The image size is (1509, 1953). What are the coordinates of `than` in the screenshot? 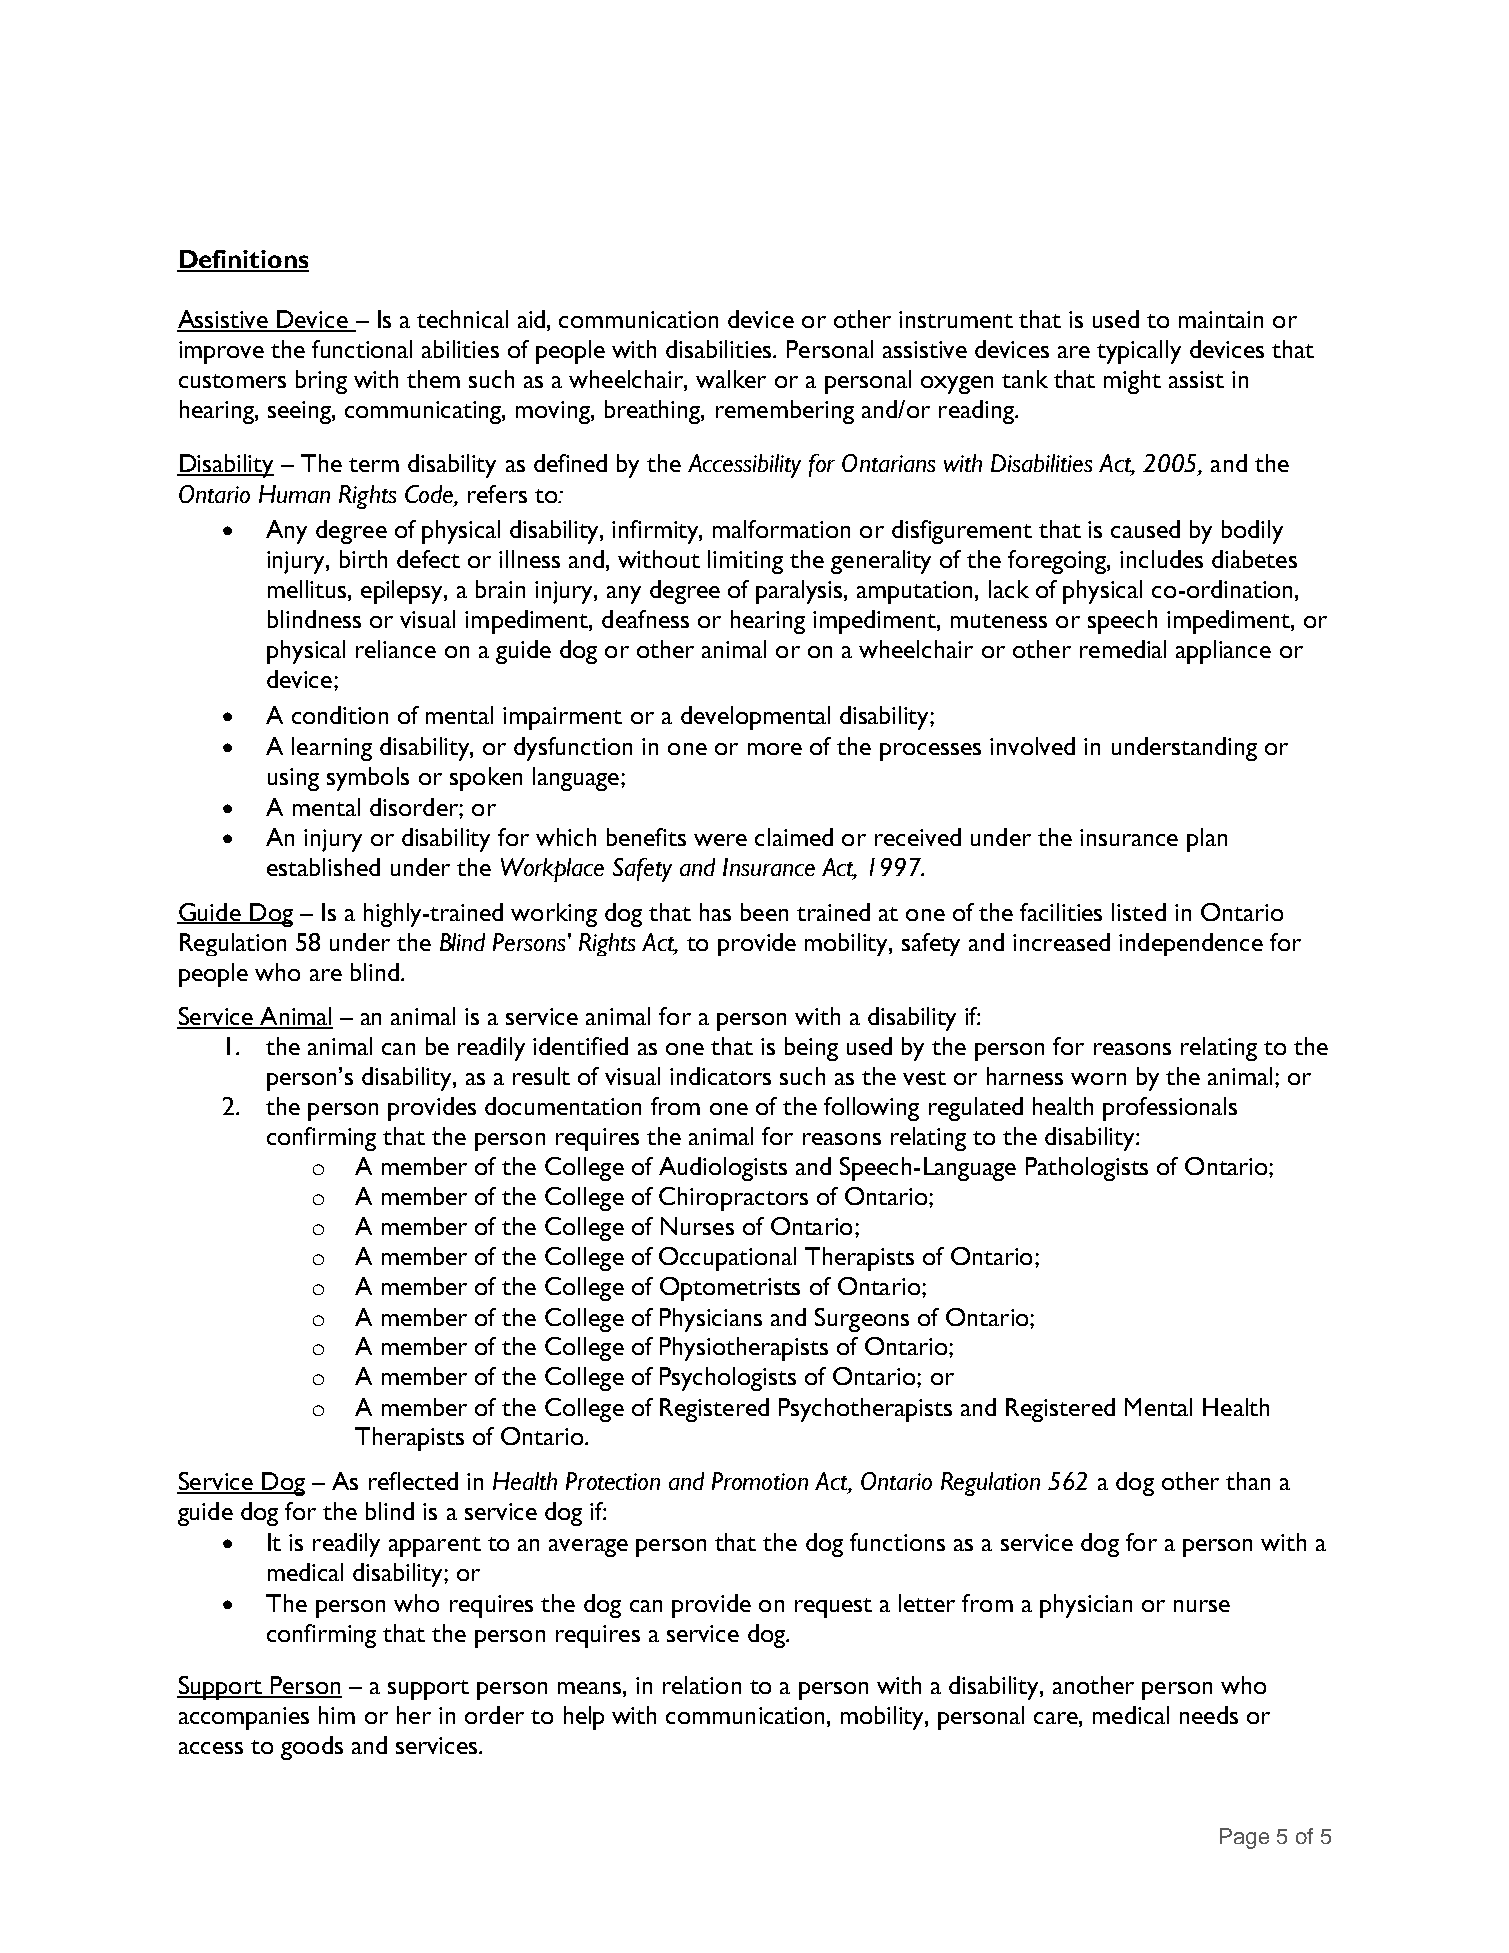 It's located at (1248, 1481).
